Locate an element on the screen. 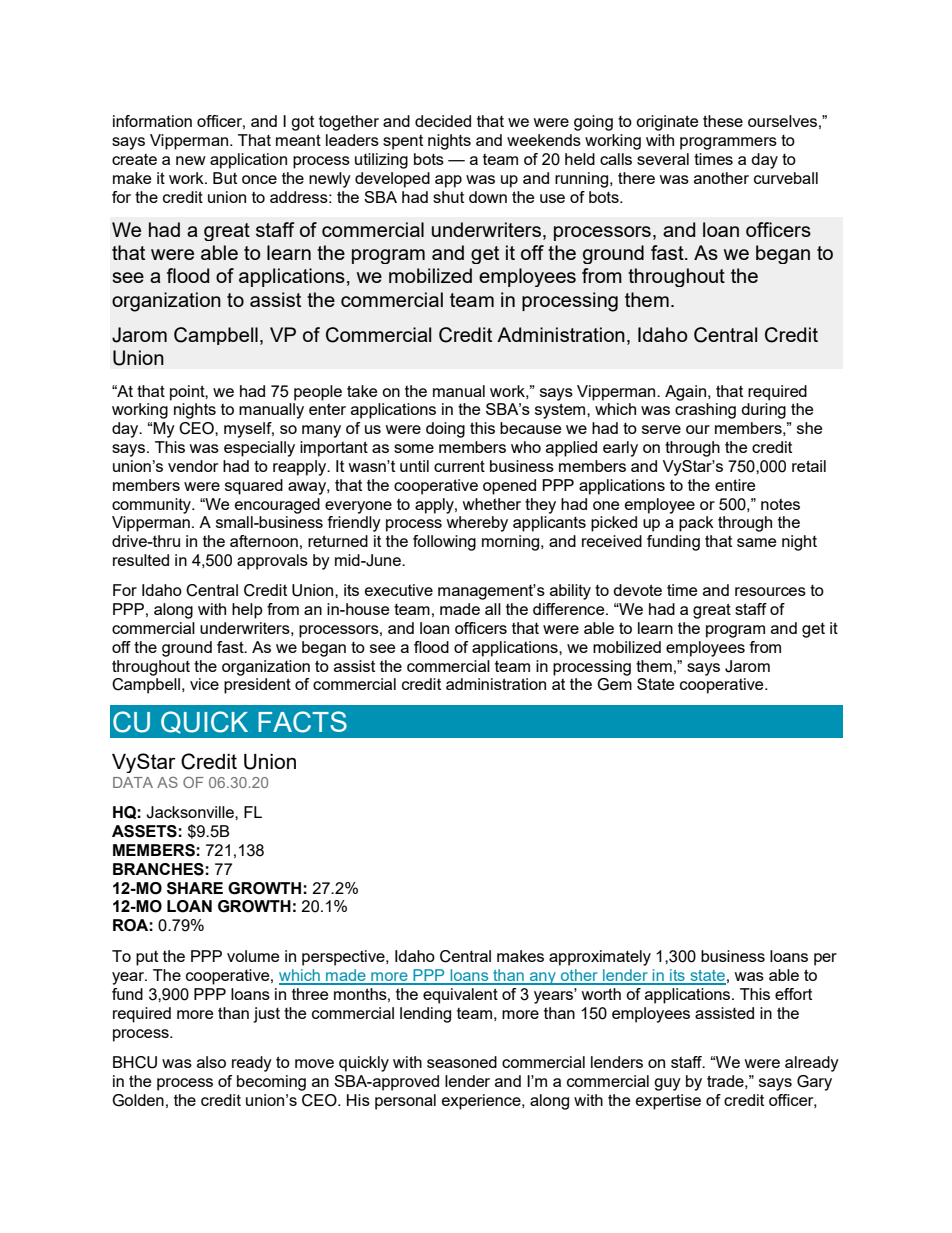 The image size is (952, 1233). help is located at coordinates (247, 611).
